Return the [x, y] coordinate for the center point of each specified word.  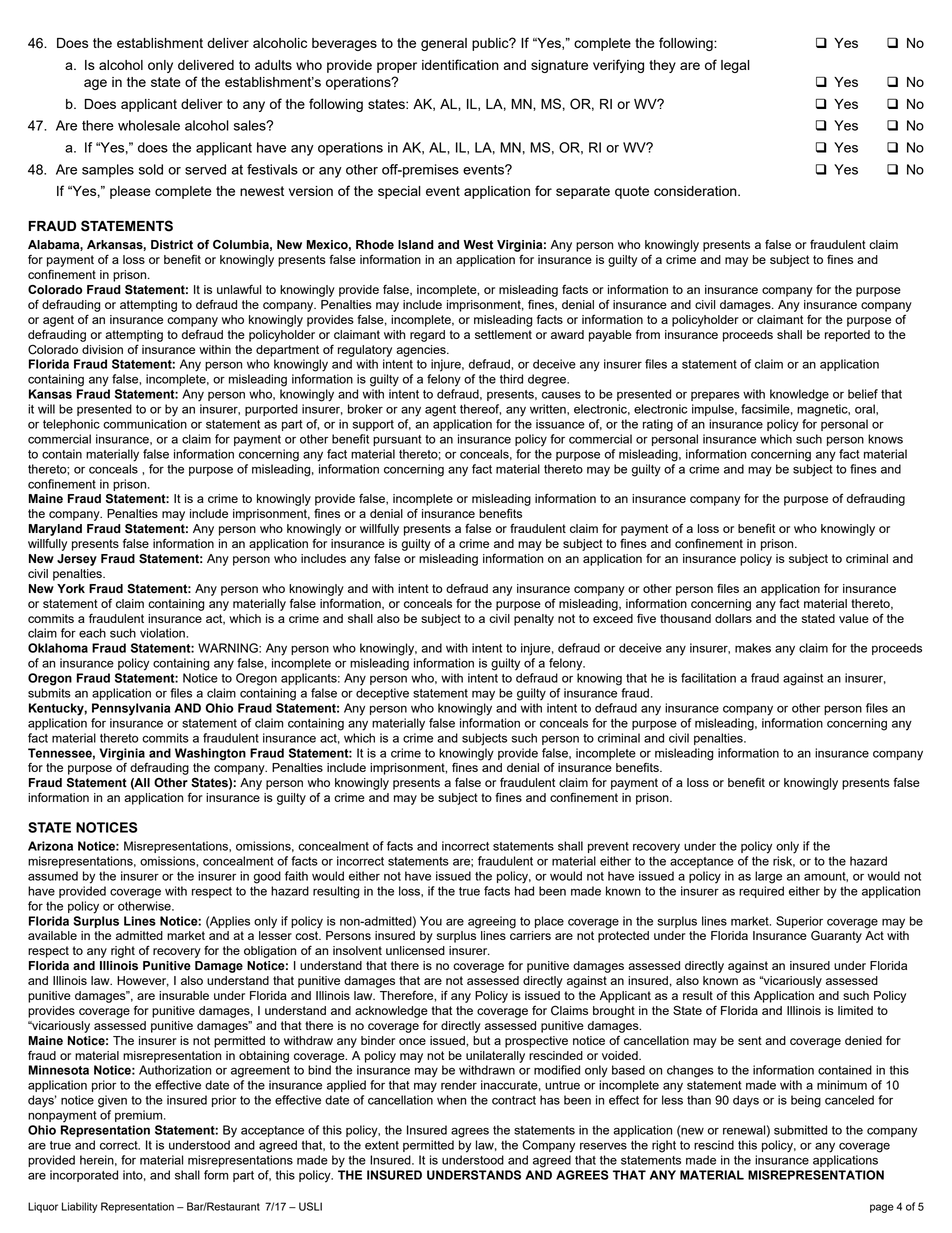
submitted [800, 1130]
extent [382, 1145]
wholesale [149, 125]
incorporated [84, 1176]
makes [753, 648]
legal [735, 66]
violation [163, 633]
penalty [534, 620]
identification [460, 64]
